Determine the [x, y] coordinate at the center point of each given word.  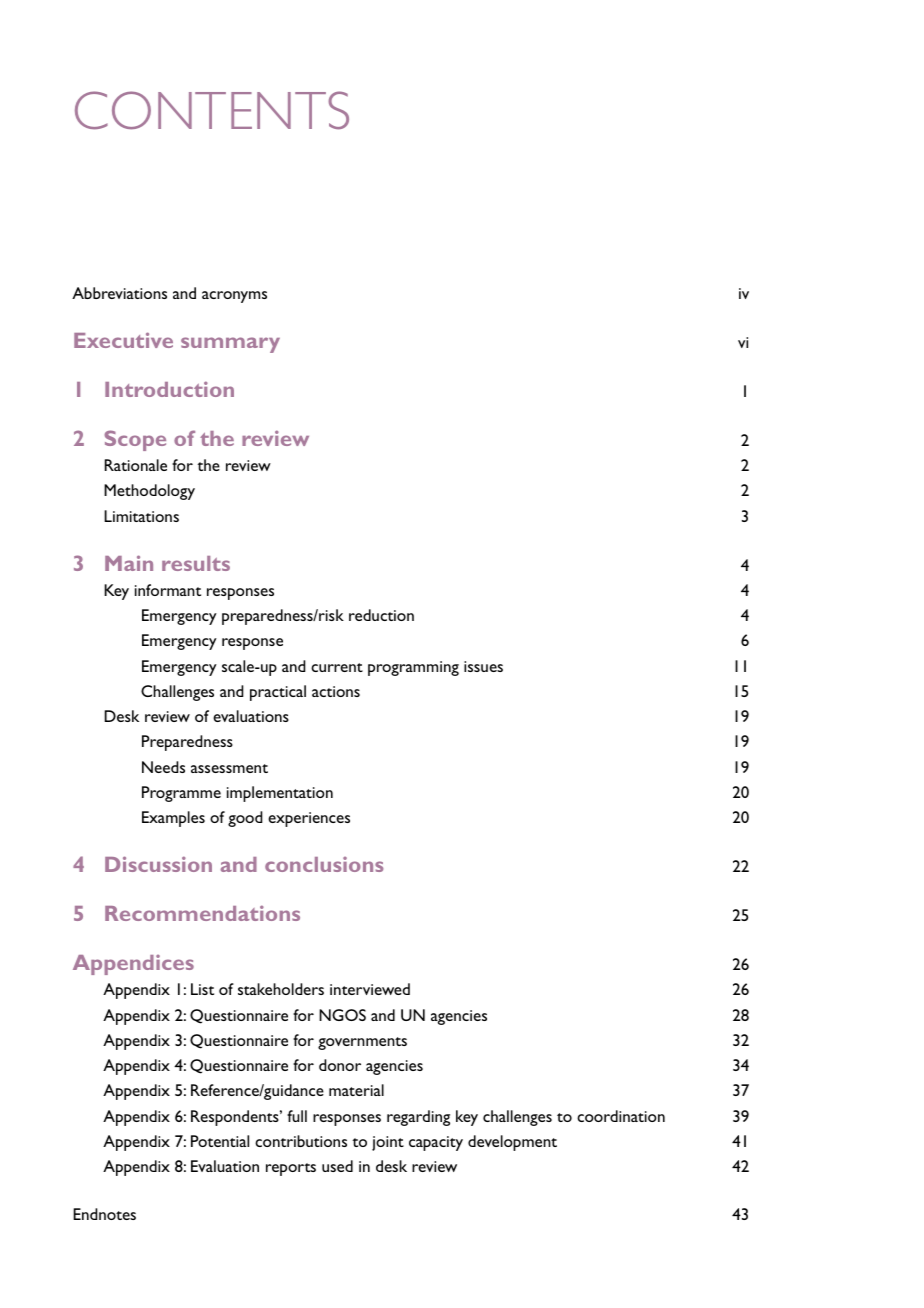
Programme [181, 794]
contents [212, 110]
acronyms [234, 297]
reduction [381, 615]
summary [230, 345]
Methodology [149, 492]
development [512, 1143]
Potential [220, 1141]
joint [388, 1143]
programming [413, 668]
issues [483, 666]
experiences [309, 819]
